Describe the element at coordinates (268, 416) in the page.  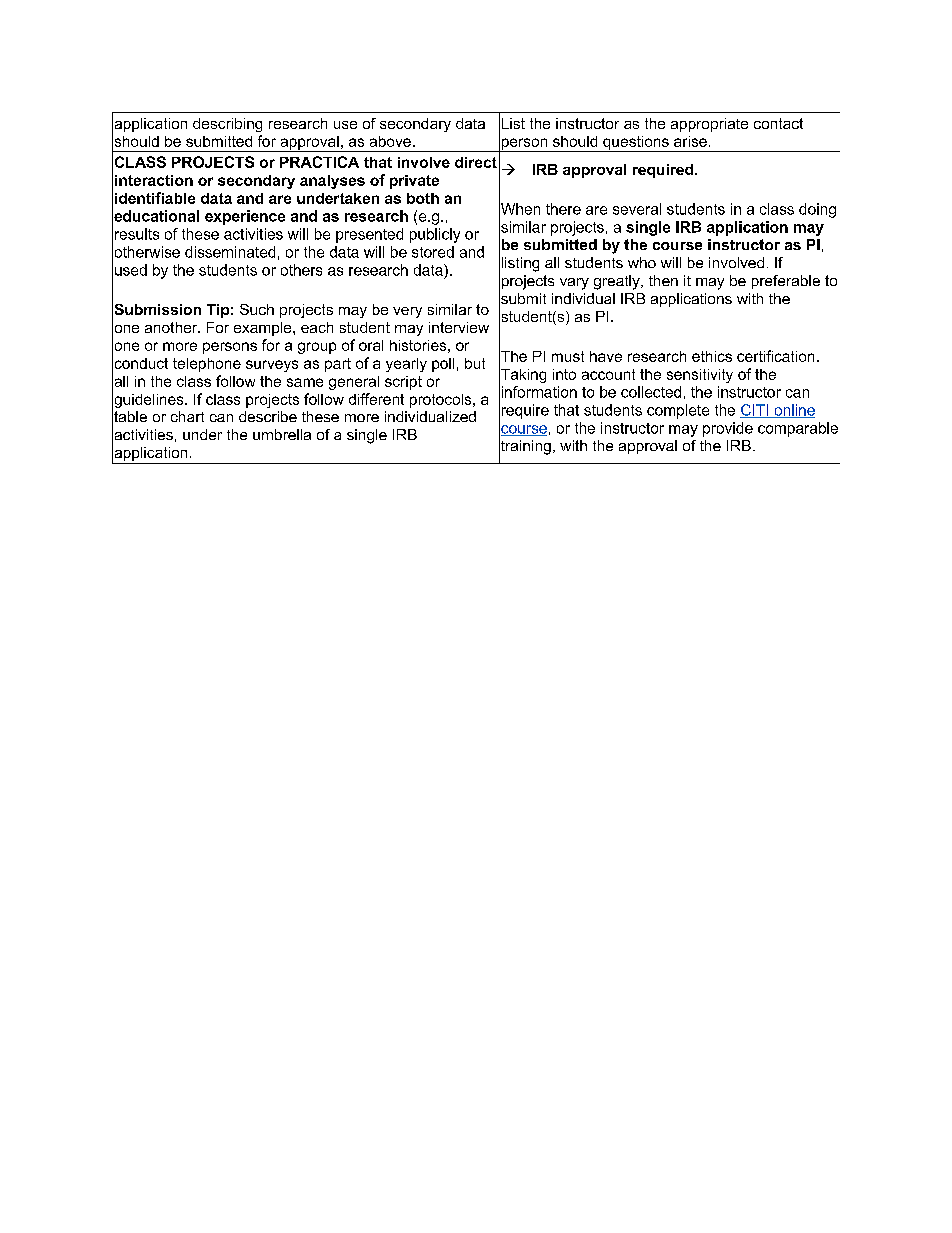
I see `describe` at that location.
